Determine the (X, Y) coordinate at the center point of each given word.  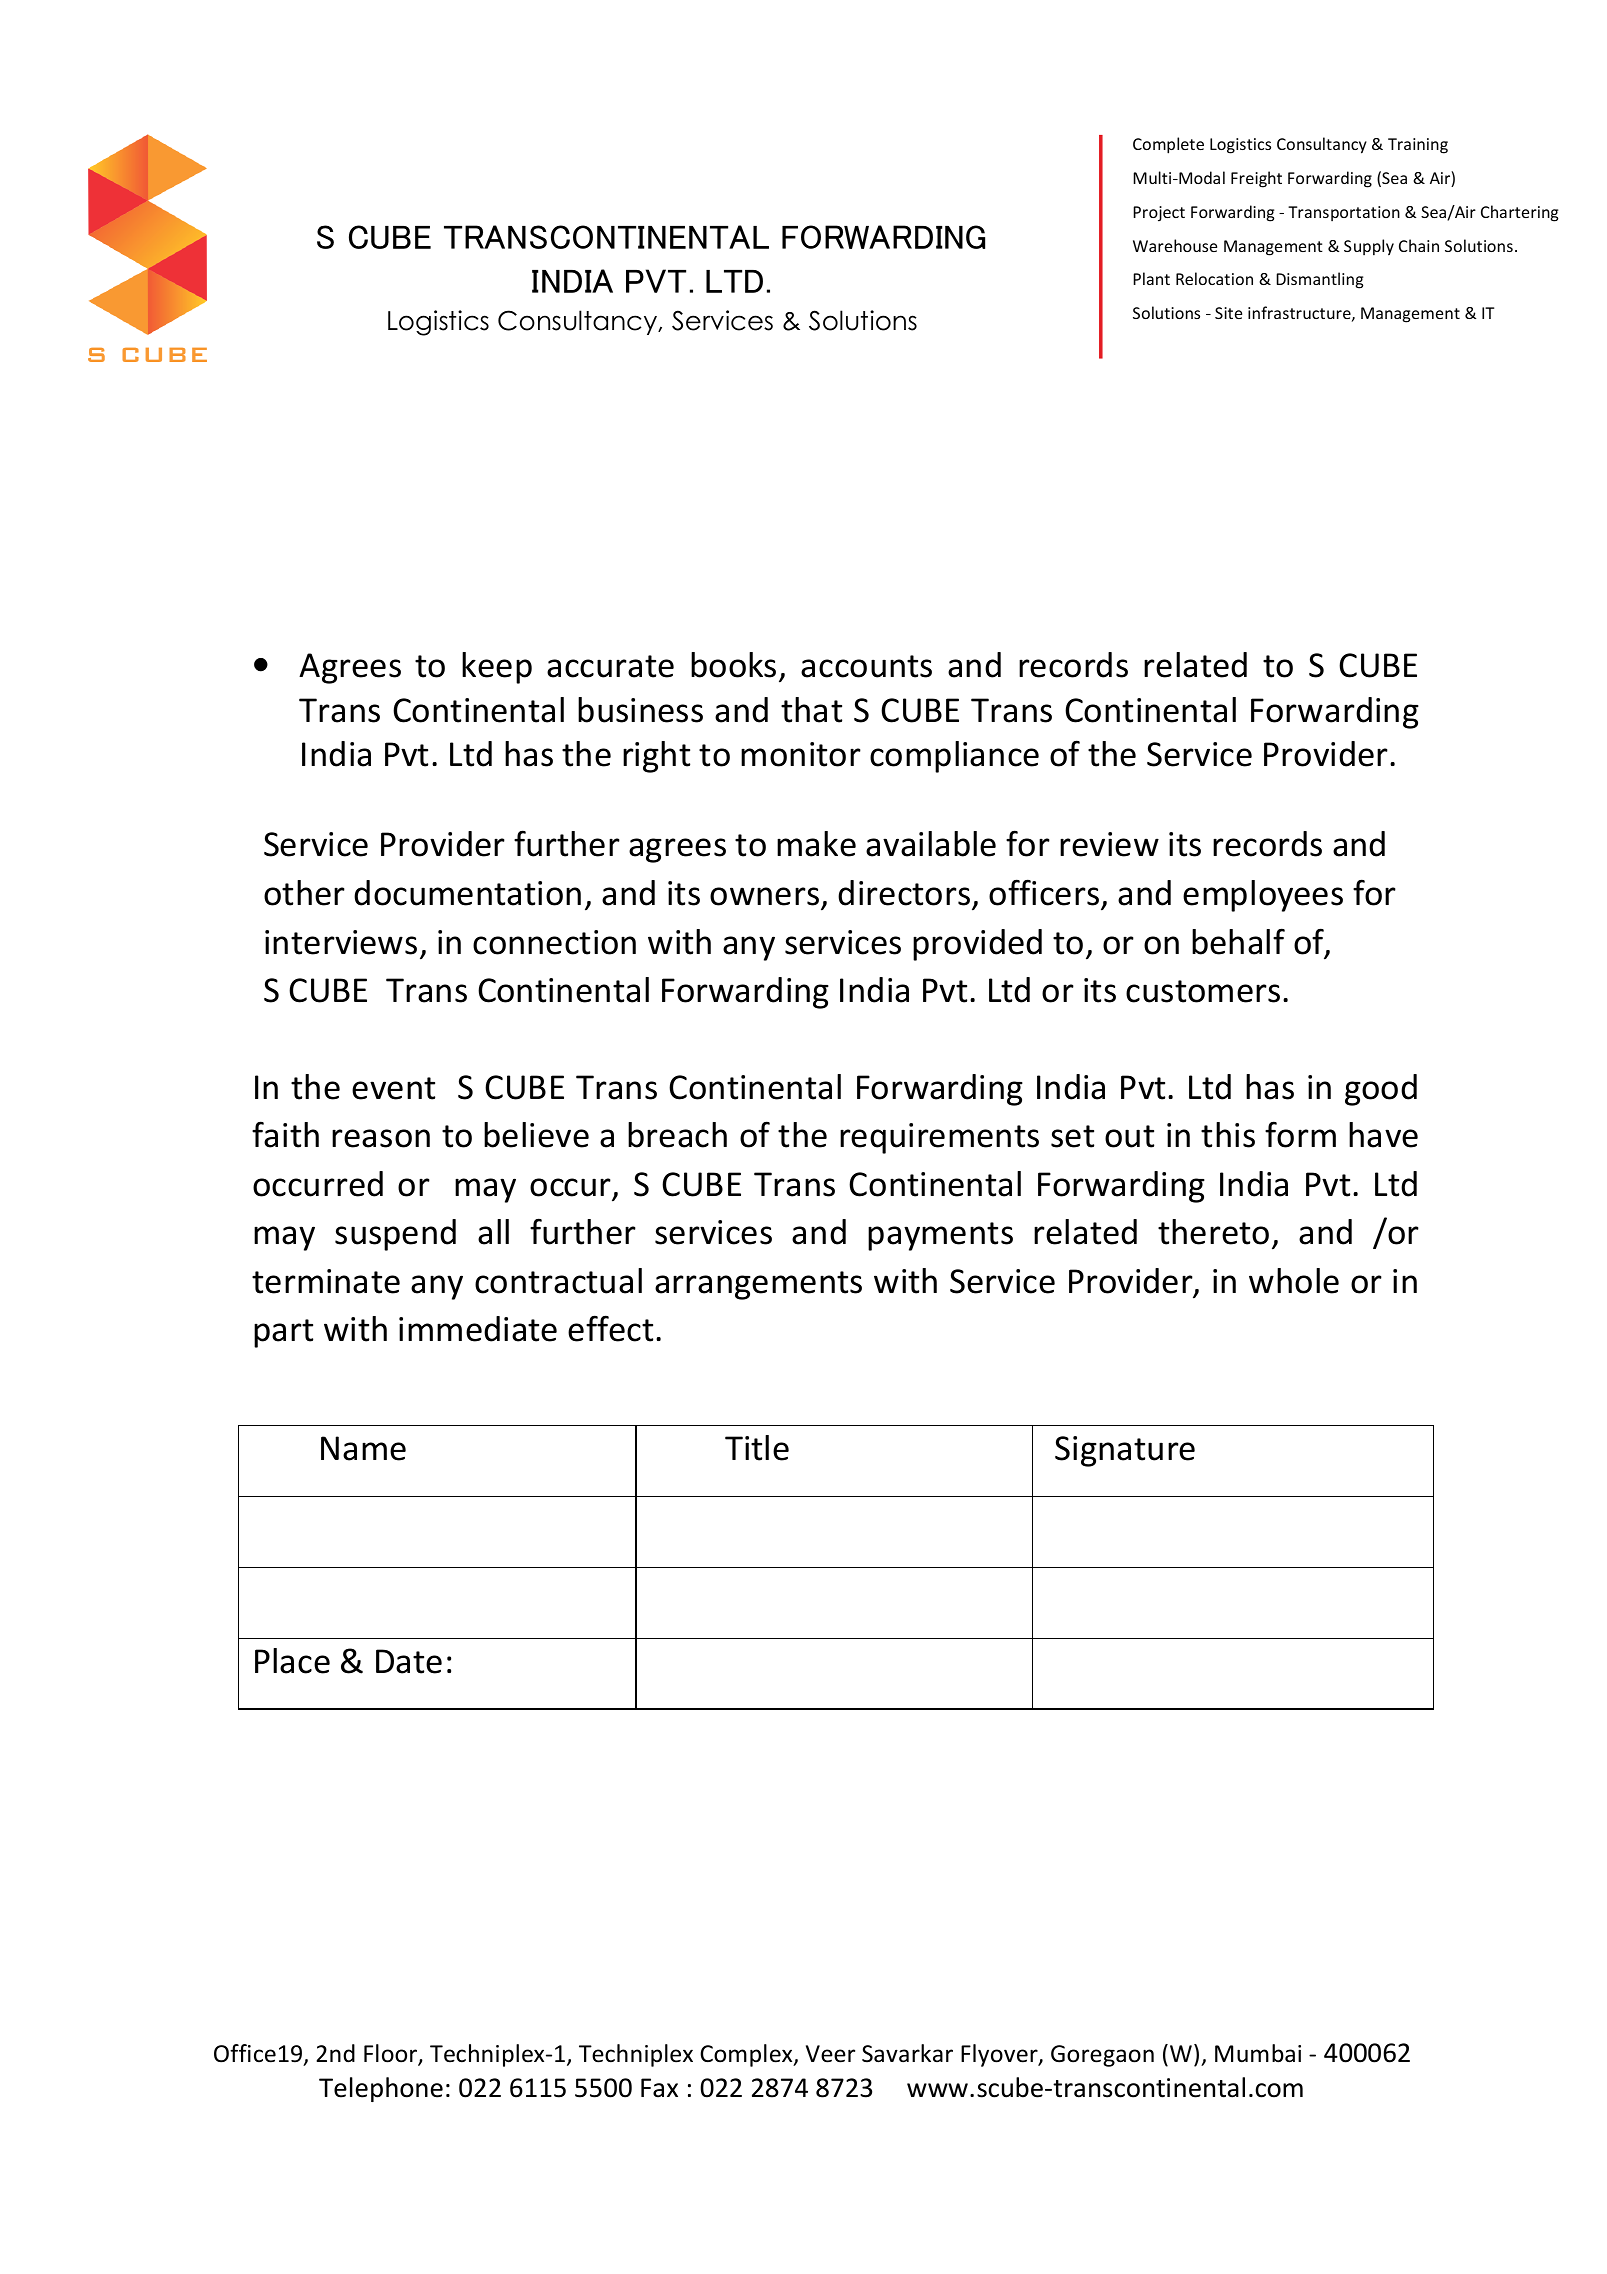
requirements (939, 1138)
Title (757, 1448)
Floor (391, 2054)
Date (409, 1661)
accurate (610, 666)
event (393, 1088)
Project (1159, 214)
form (1300, 1134)
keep (497, 668)
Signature (1125, 1451)
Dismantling (1319, 280)
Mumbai (1258, 2053)
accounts (866, 666)
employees (1263, 896)
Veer (830, 2054)
